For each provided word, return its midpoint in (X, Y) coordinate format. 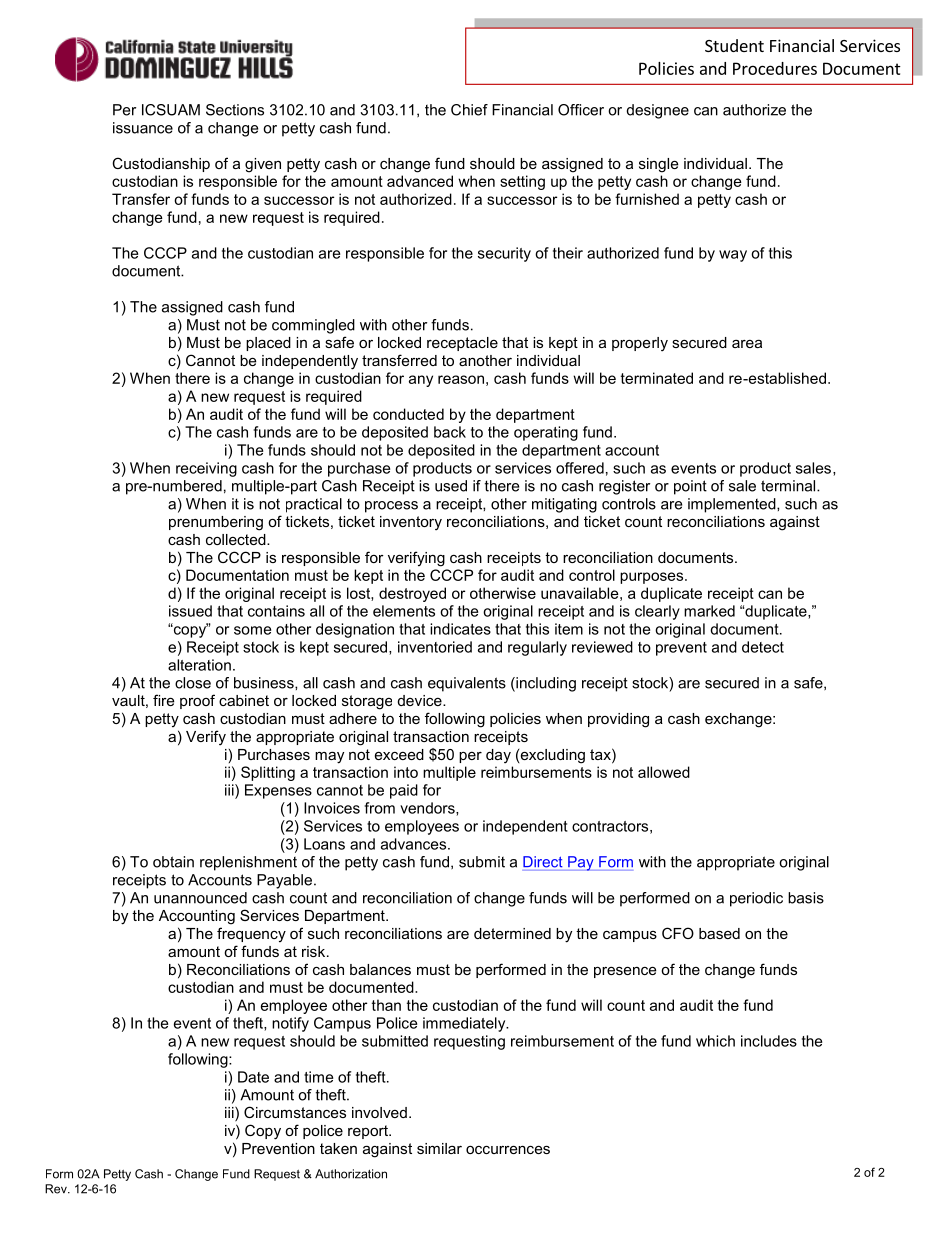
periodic (756, 899)
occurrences (508, 1149)
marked (709, 611)
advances (415, 844)
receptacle (462, 344)
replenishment (248, 863)
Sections (235, 110)
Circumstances (295, 1112)
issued (190, 611)
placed (268, 344)
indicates (460, 629)
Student (734, 45)
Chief (469, 110)
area (747, 343)
